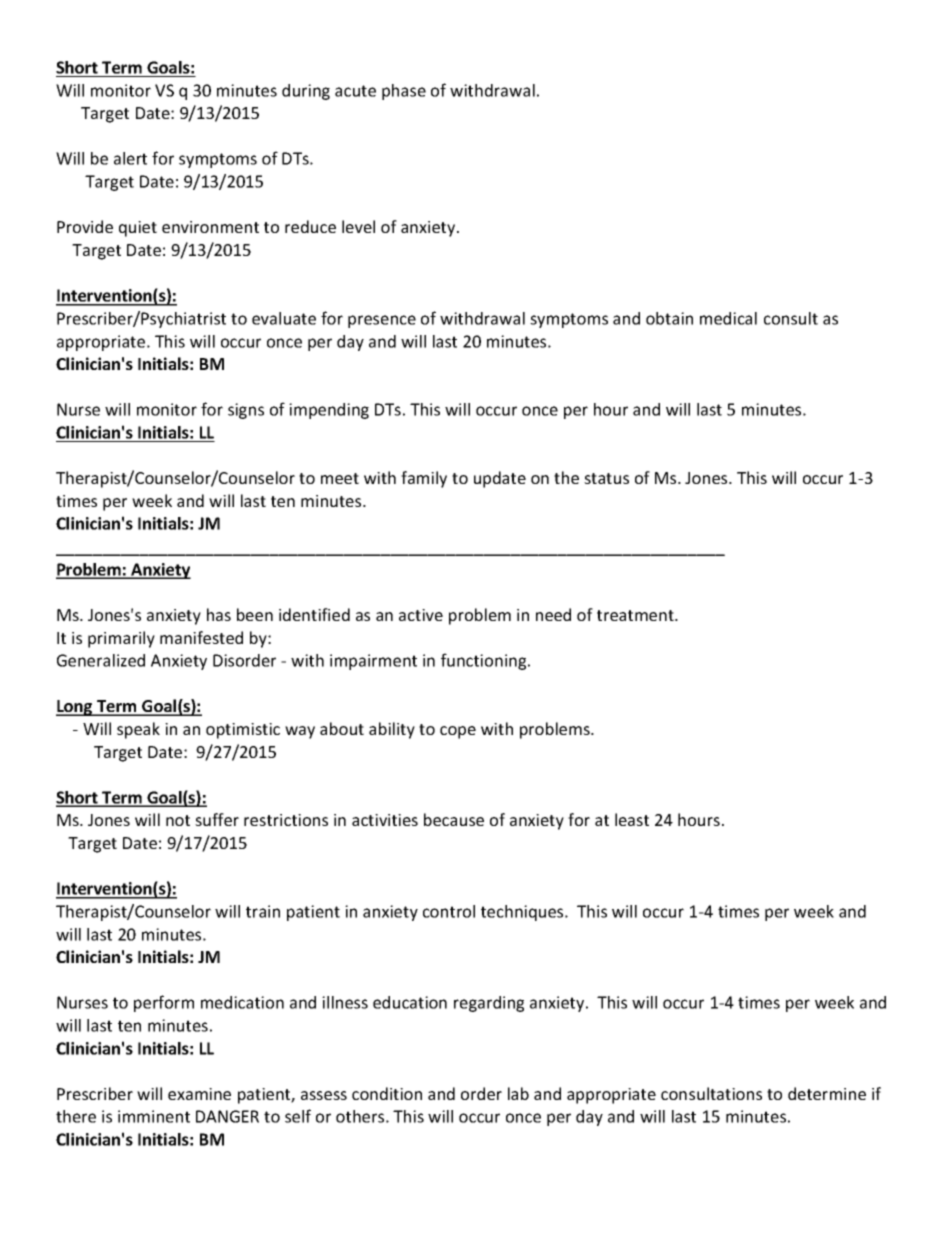 Image resolution: width=952 pixels, height=1233 pixels. Describe the element at coordinates (669, 318) in the document. I see `obtain` at that location.
